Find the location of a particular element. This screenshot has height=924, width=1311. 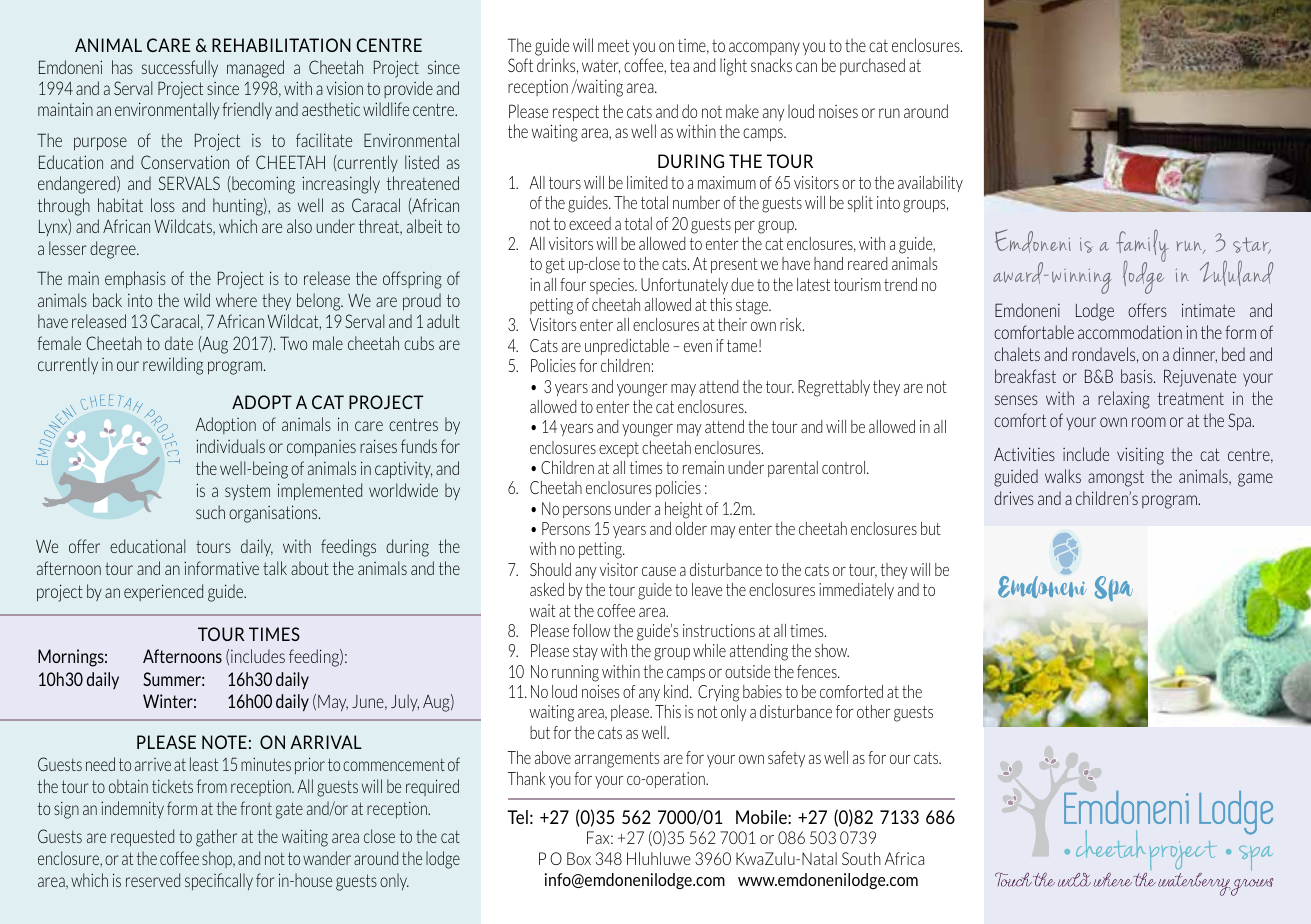

immediately is located at coordinates (856, 591).
